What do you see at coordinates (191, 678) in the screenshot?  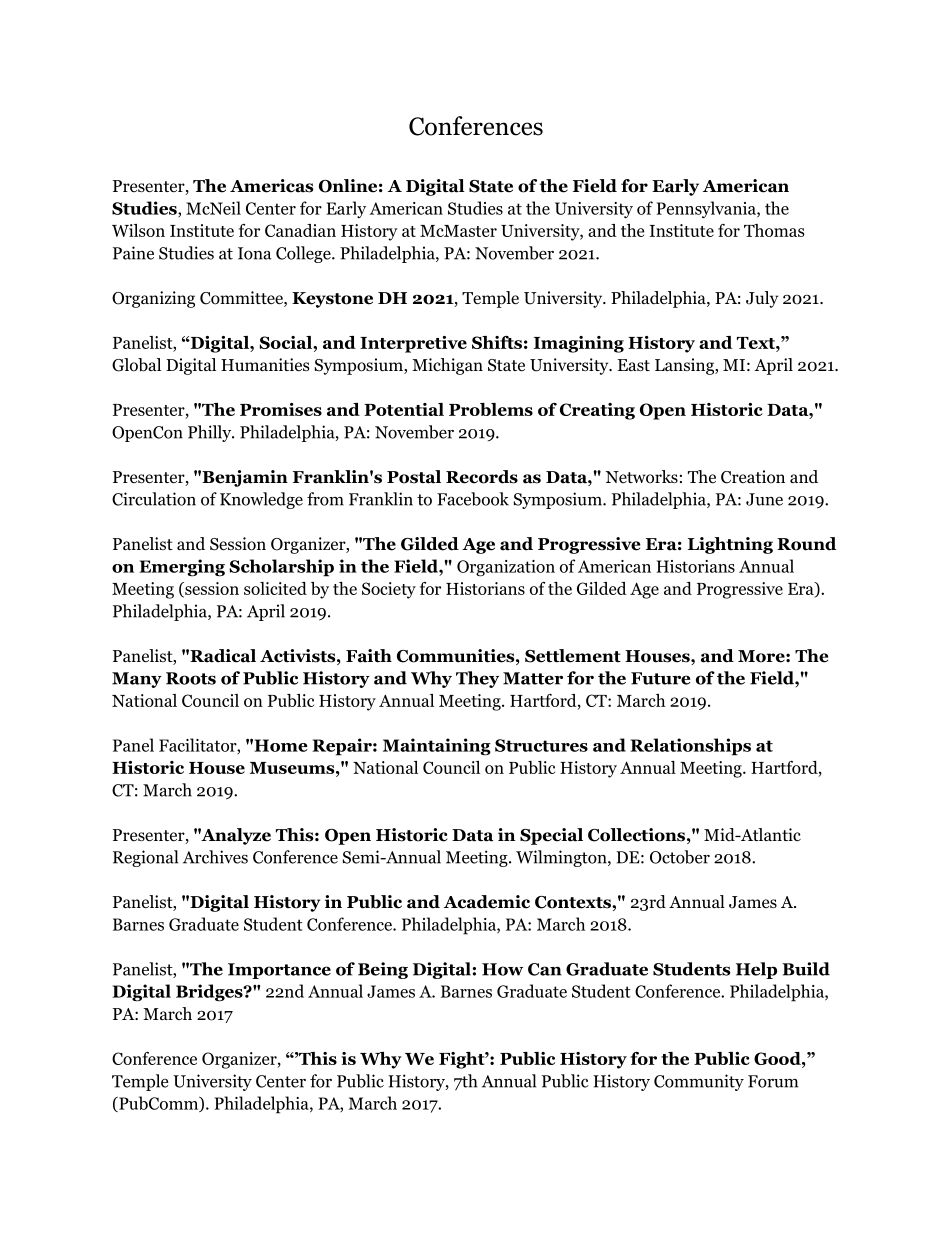 I see `Roots` at bounding box center [191, 678].
